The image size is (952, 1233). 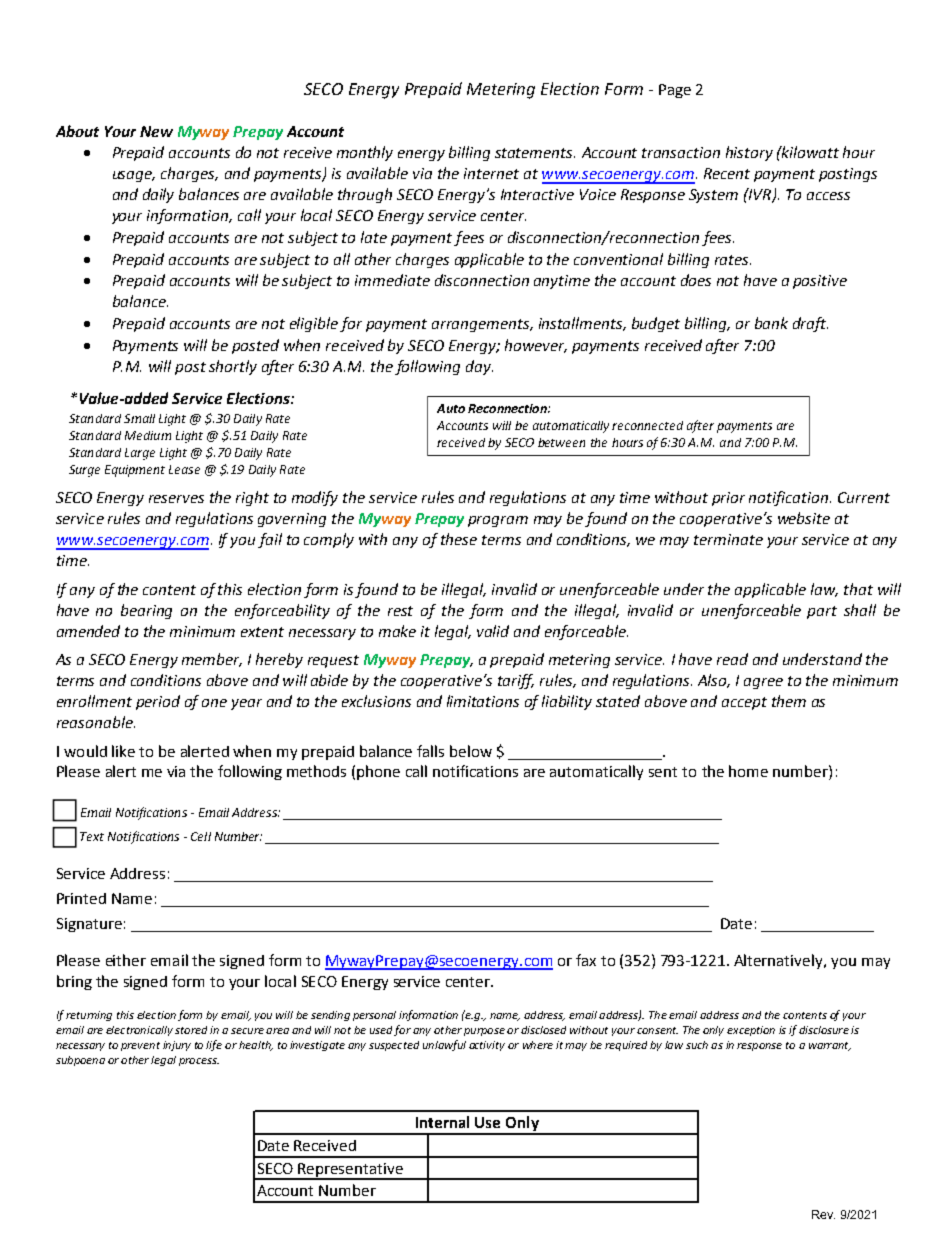 I want to click on Printed, so click(x=81, y=898).
